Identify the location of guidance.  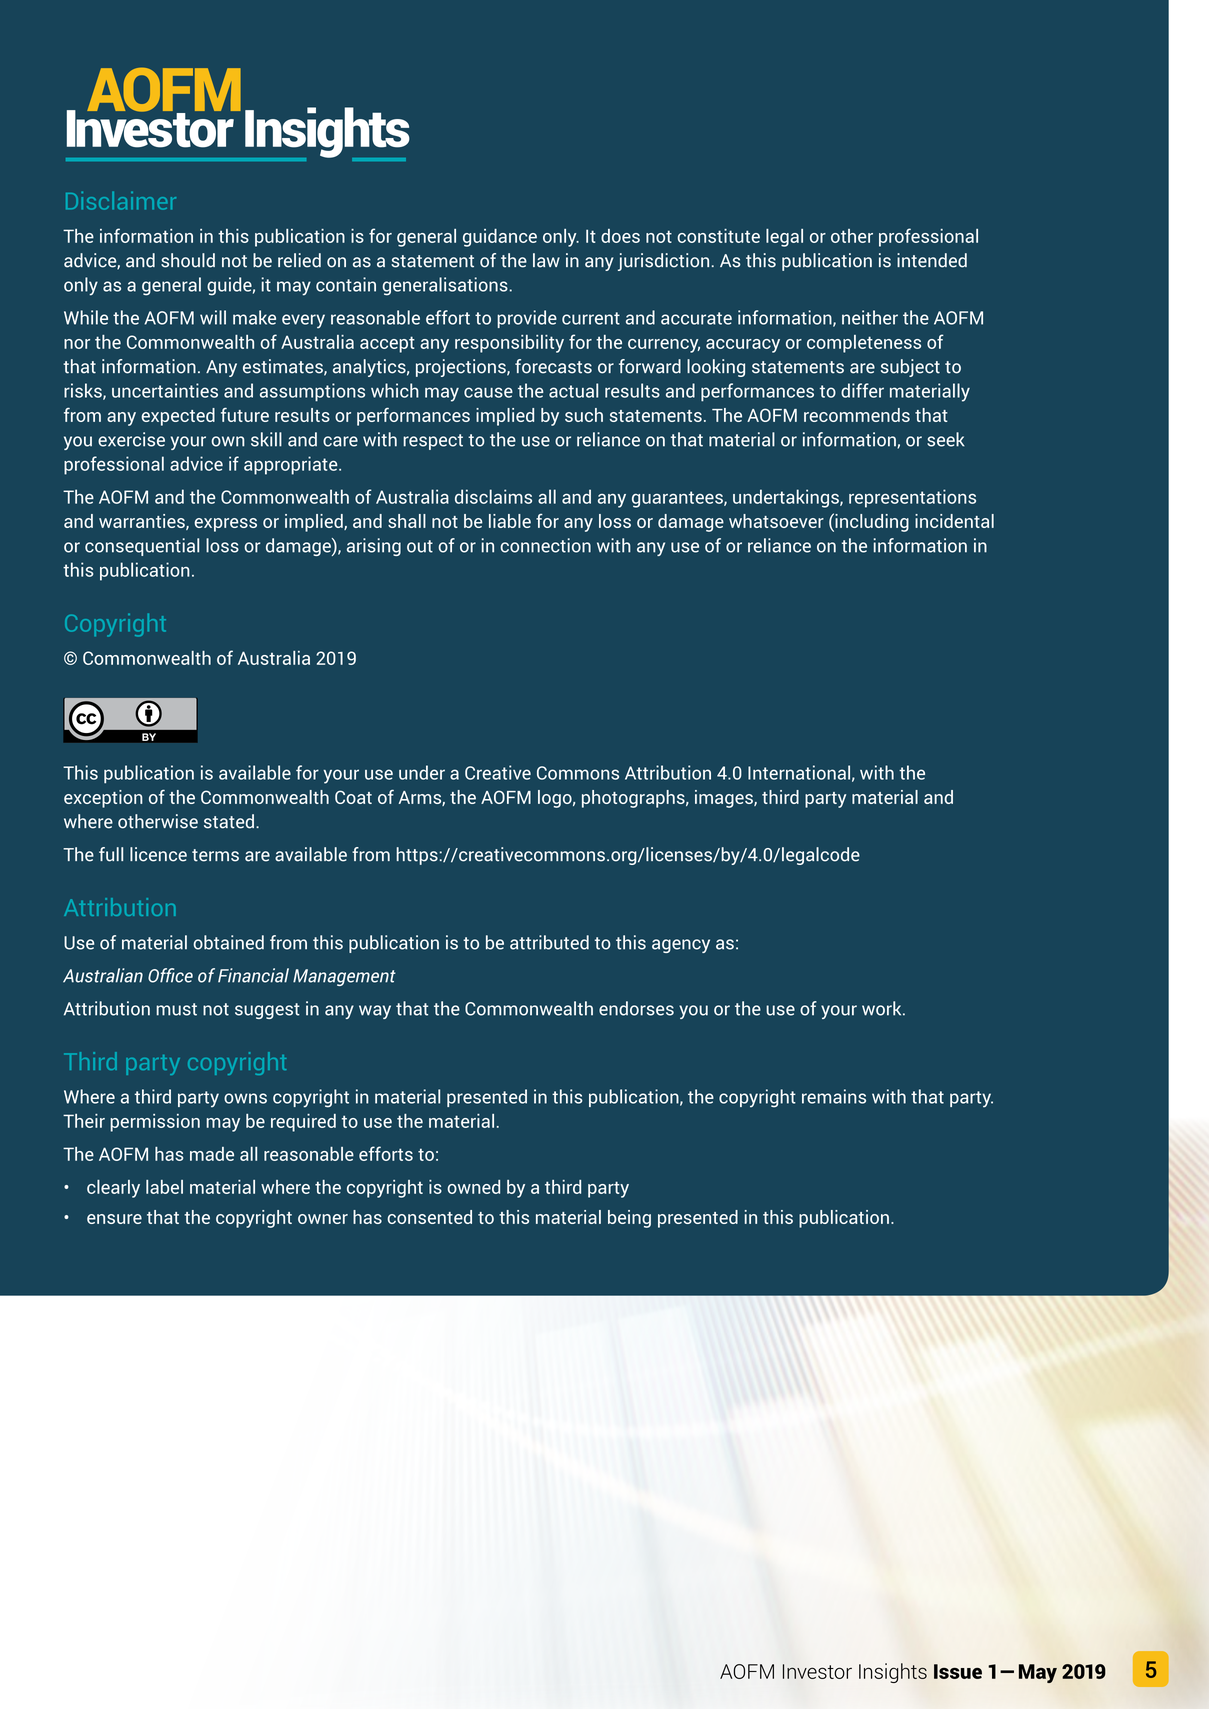
(500, 238).
